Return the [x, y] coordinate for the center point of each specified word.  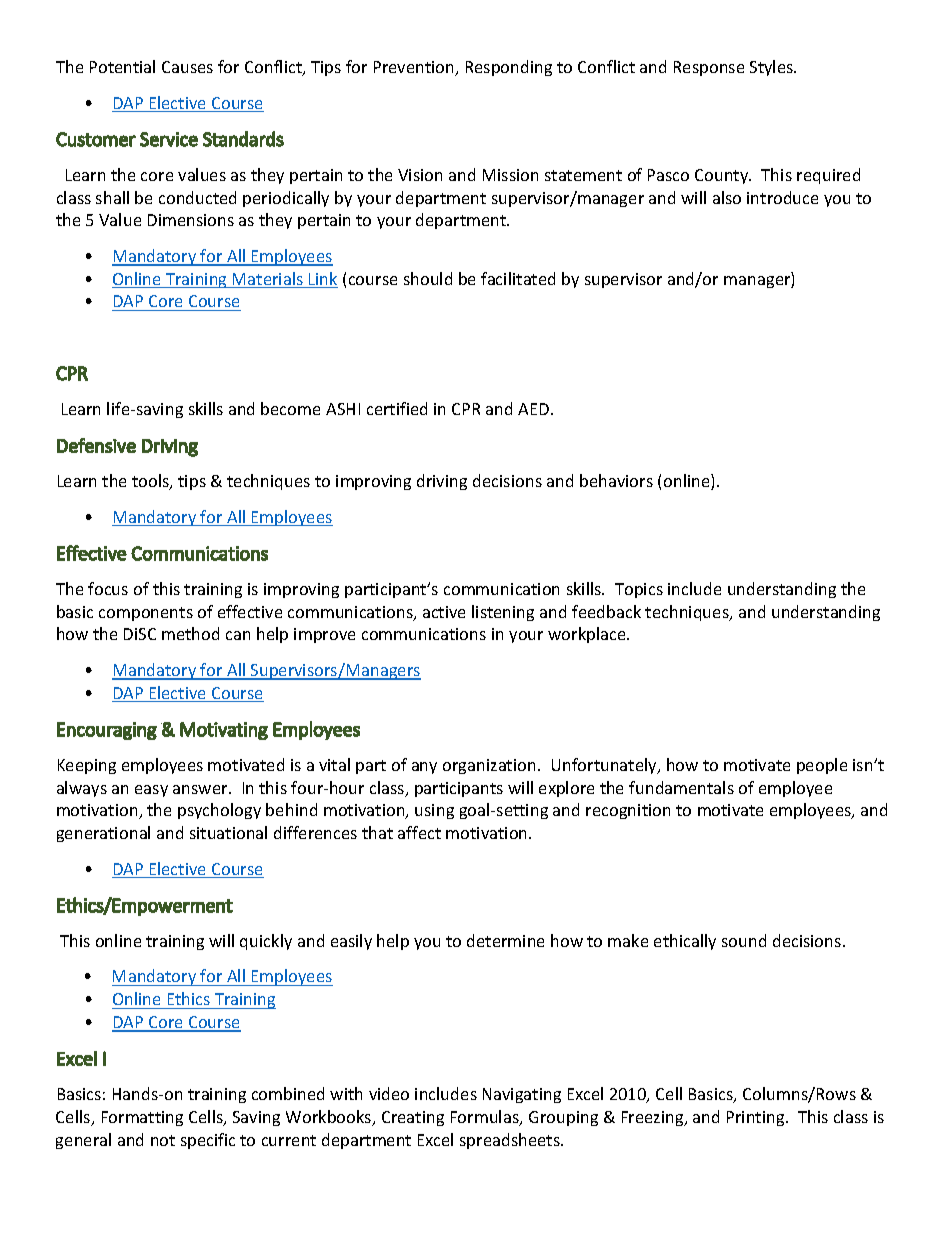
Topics [639, 590]
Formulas [486, 1118]
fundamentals [681, 787]
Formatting [142, 1118]
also [727, 197]
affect [419, 832]
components [146, 614]
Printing [757, 1118]
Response [709, 68]
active [444, 612]
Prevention [415, 68]
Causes [187, 67]
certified [397, 408]
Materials [268, 280]
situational [228, 832]
